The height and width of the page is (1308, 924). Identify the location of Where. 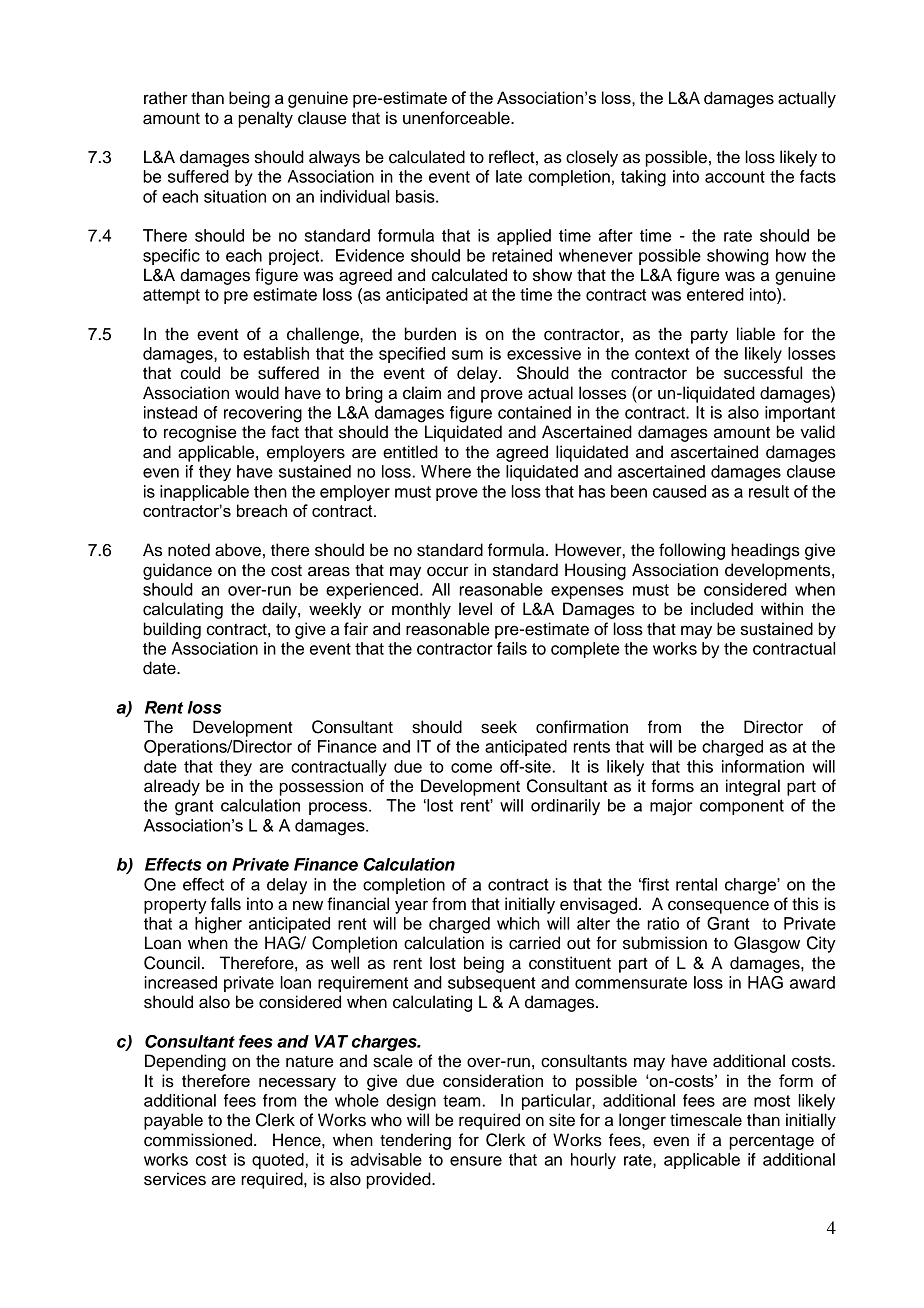
(446, 471).
